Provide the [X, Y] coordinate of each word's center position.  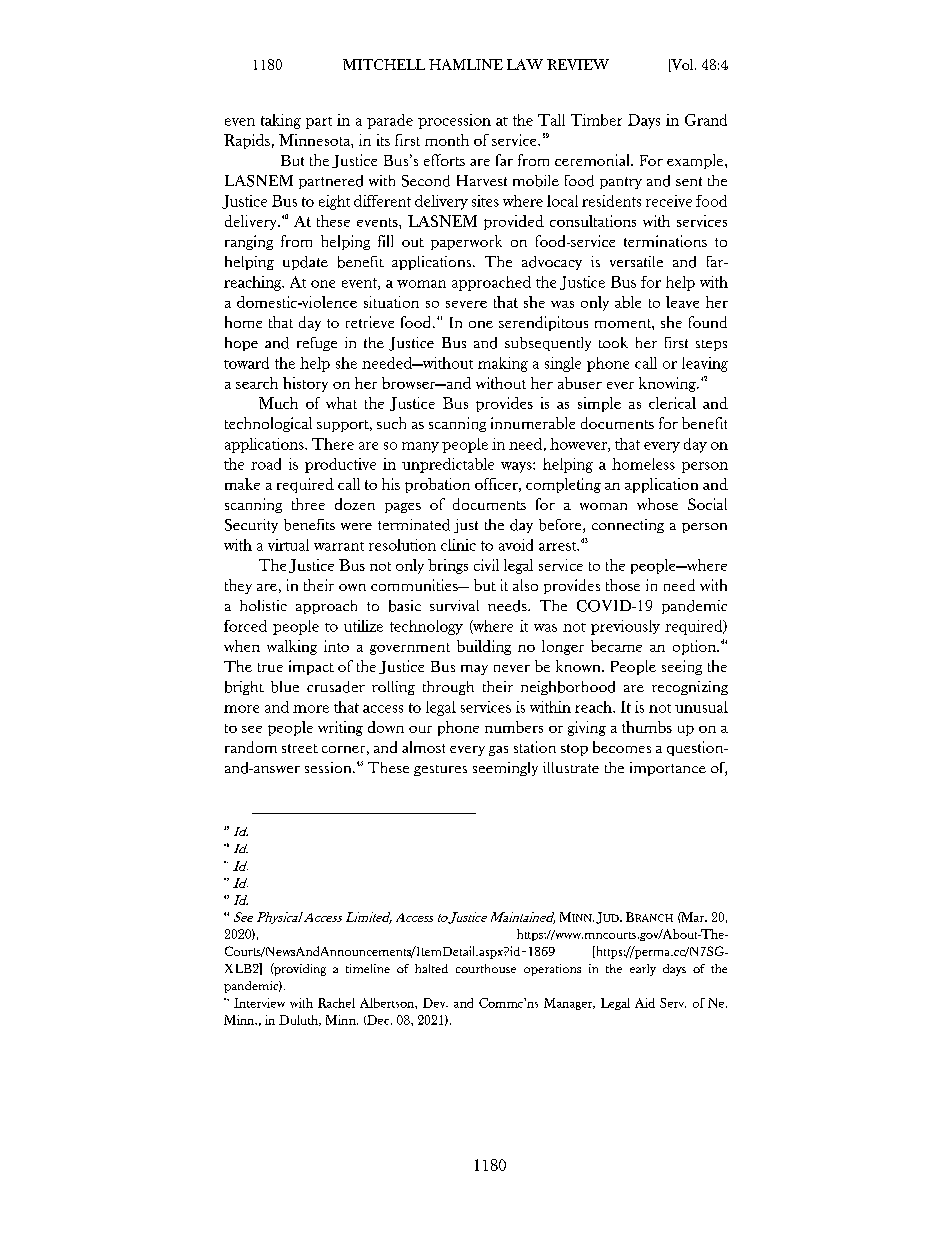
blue [285, 687]
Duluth [300, 1020]
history [305, 384]
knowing [668, 384]
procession [454, 121]
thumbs [647, 727]
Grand [706, 120]
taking [281, 121]
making [503, 364]
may [474, 670]
